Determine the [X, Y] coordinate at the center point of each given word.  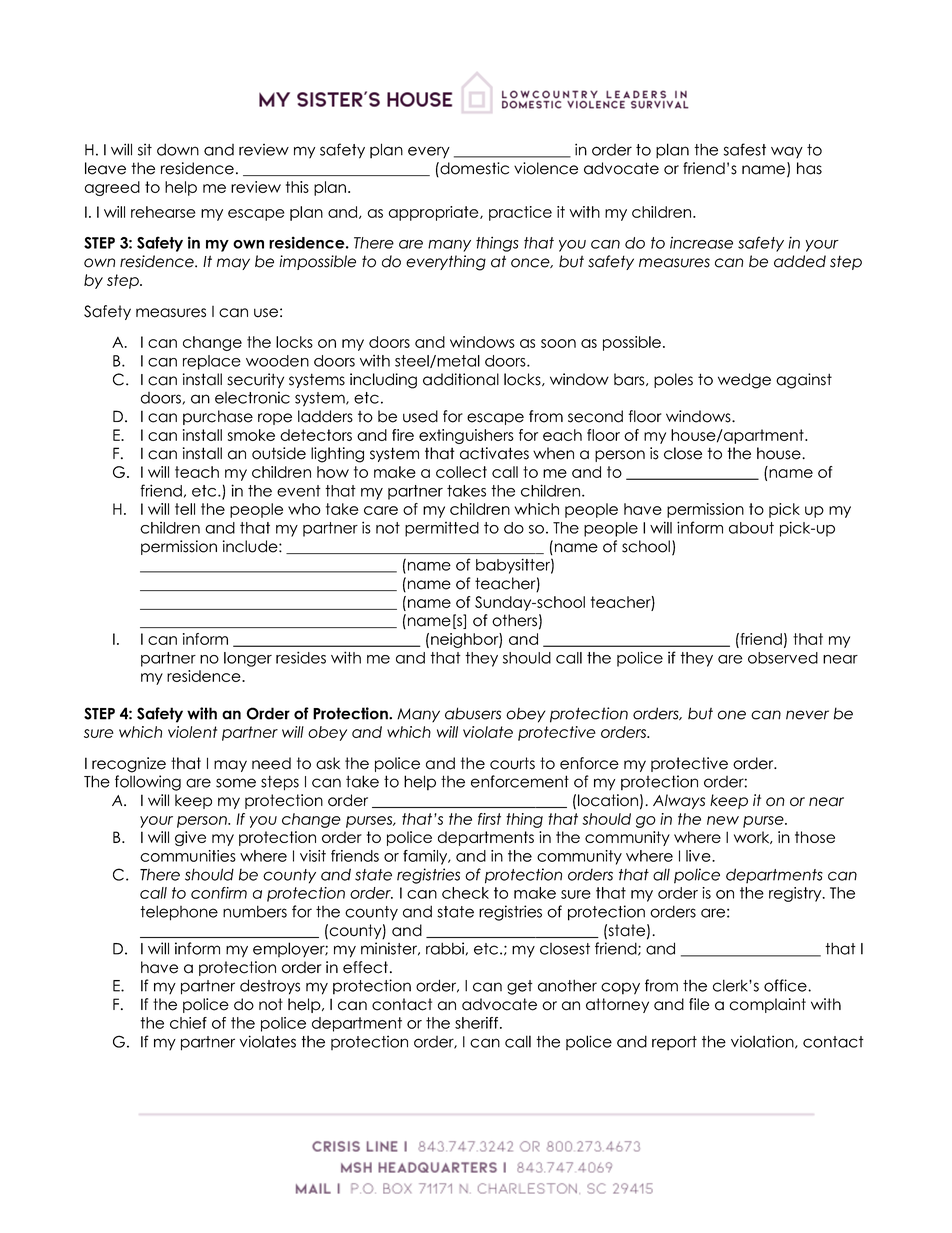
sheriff [476, 1023]
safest [745, 149]
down [178, 149]
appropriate [435, 213]
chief [188, 1023]
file [699, 1004]
